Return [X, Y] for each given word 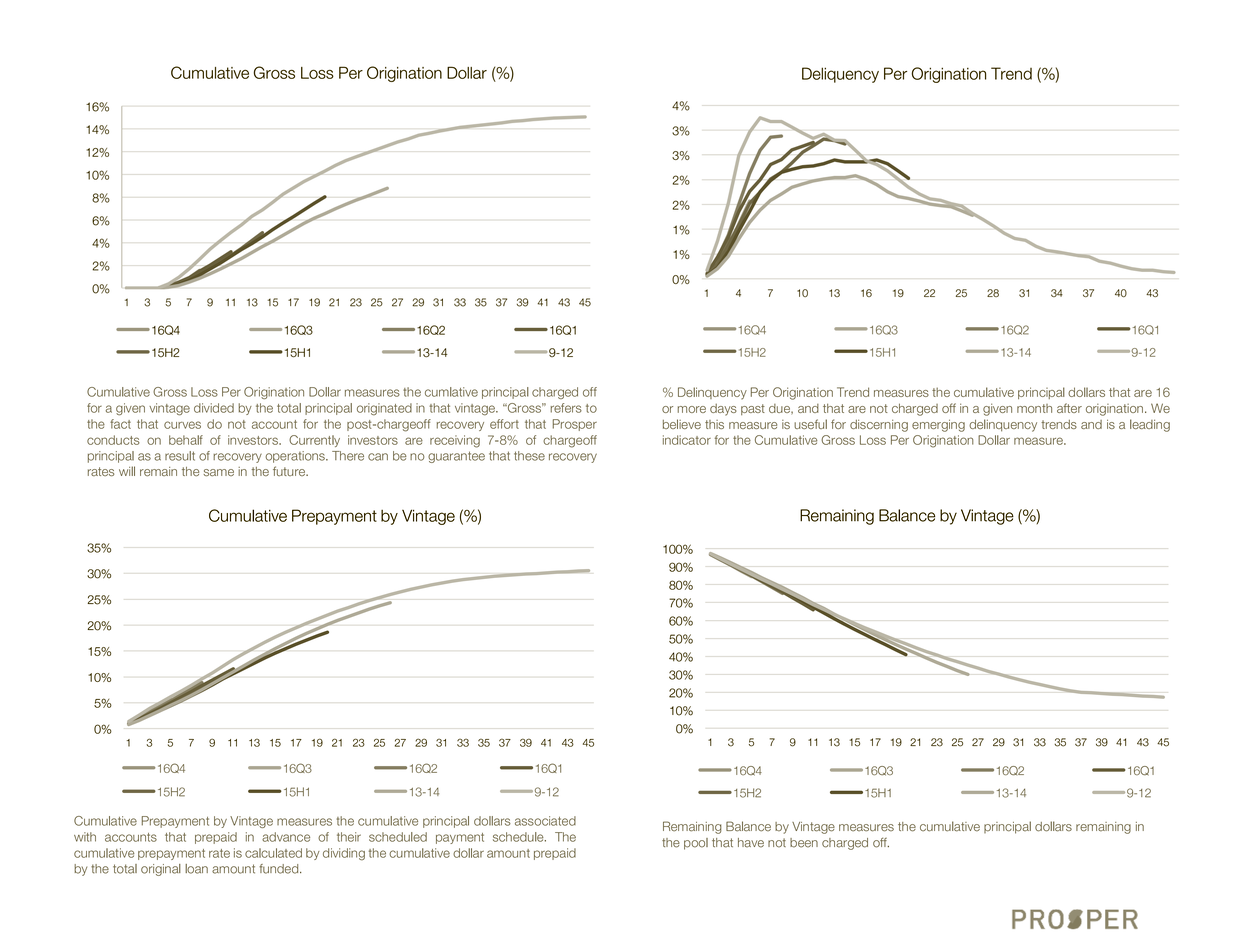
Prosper [575, 425]
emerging [938, 425]
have [751, 843]
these [529, 456]
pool [696, 844]
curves [182, 425]
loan [196, 869]
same [218, 472]
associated [545, 821]
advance [286, 837]
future [290, 471]
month [1034, 408]
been [804, 843]
